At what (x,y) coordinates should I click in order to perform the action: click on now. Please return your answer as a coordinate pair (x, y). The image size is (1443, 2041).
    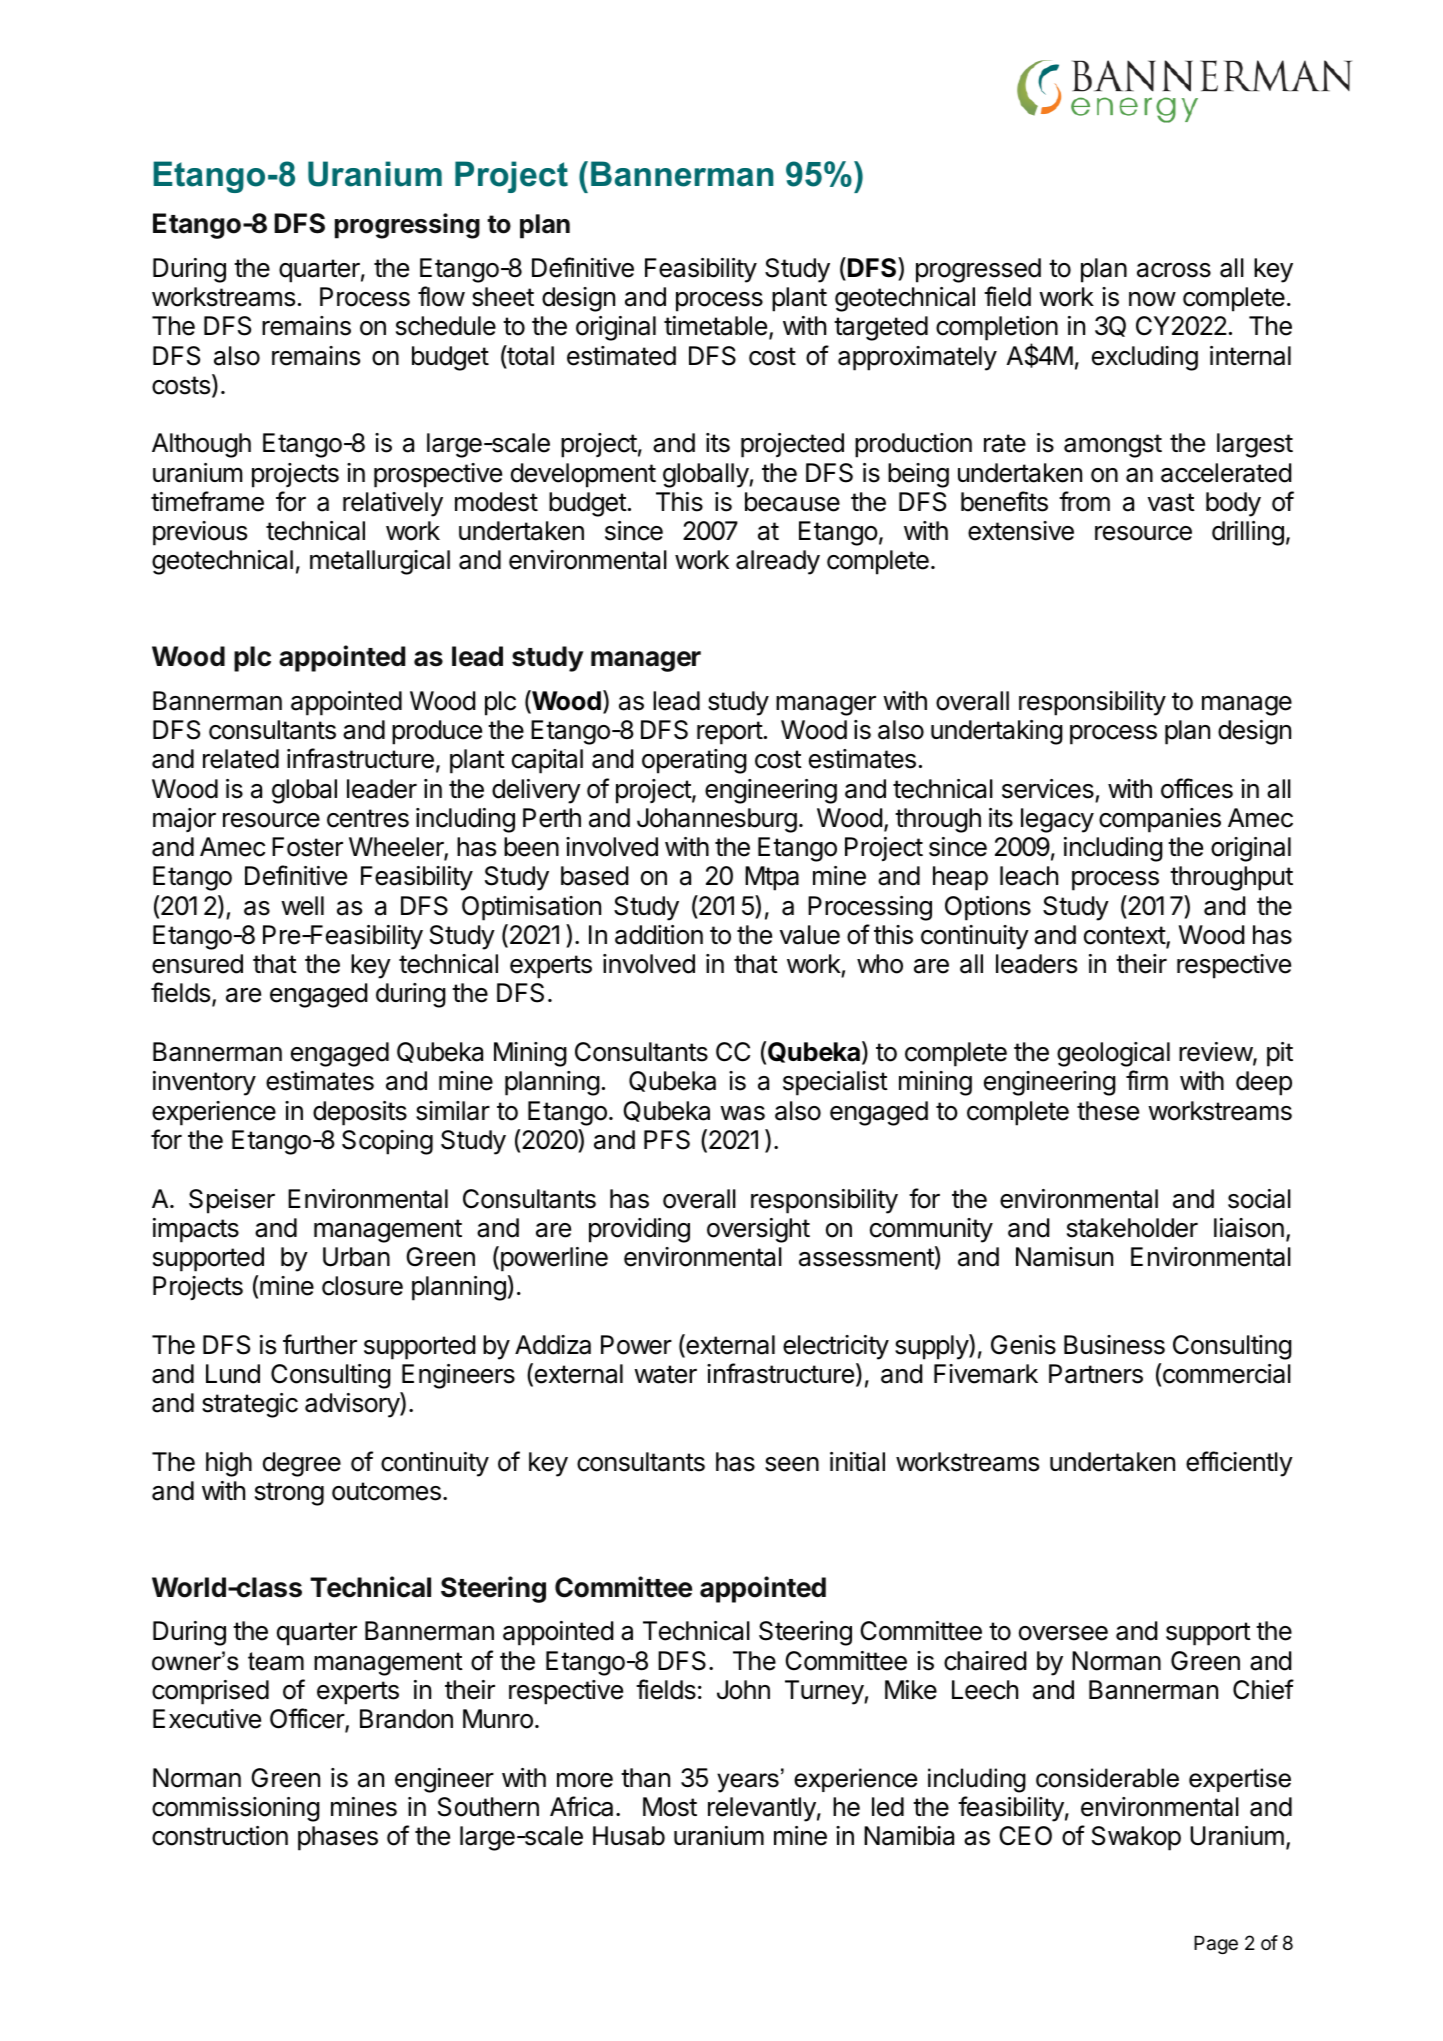
    Looking at the image, I should click on (1152, 299).
